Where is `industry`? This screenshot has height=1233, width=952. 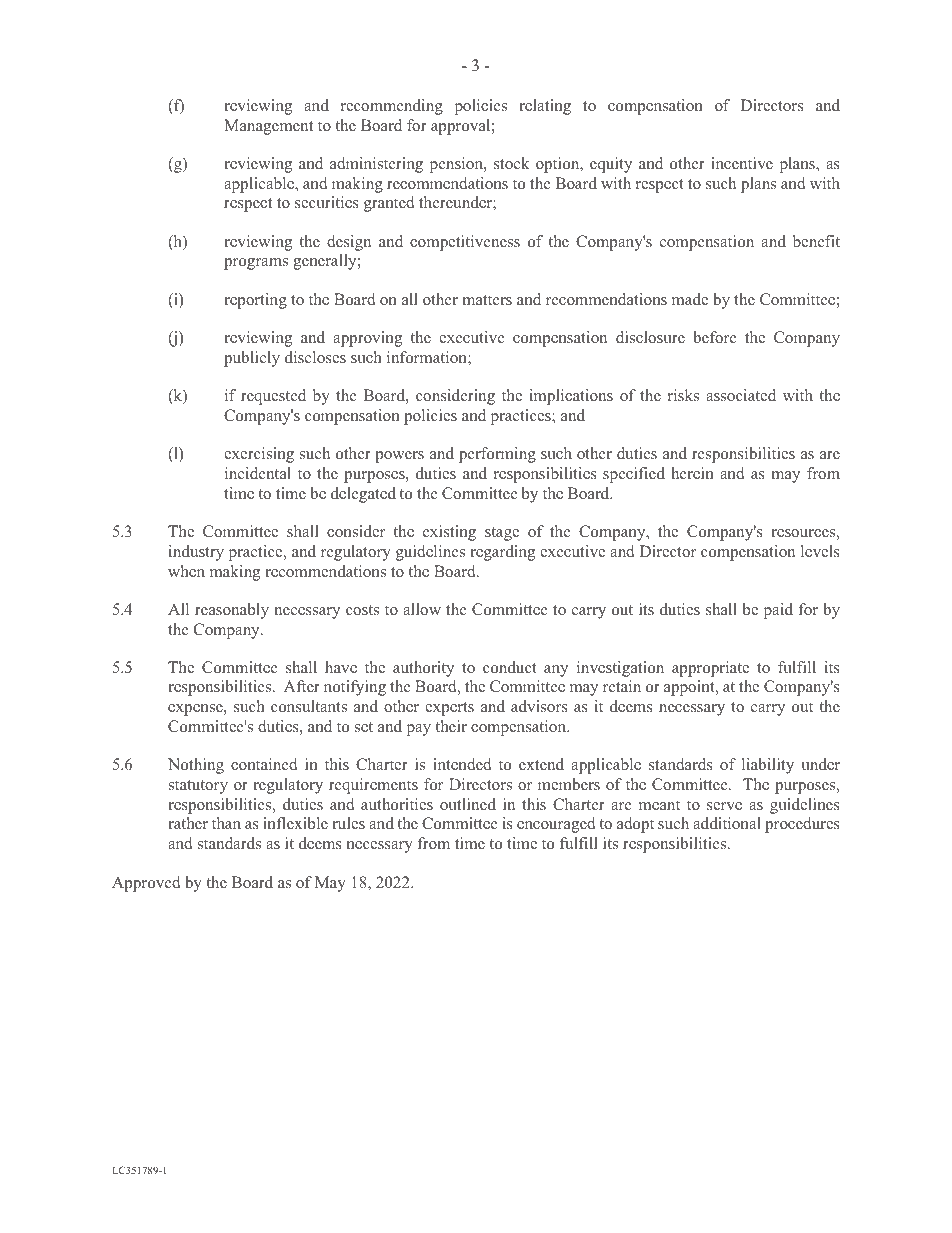 industry is located at coordinates (196, 553).
